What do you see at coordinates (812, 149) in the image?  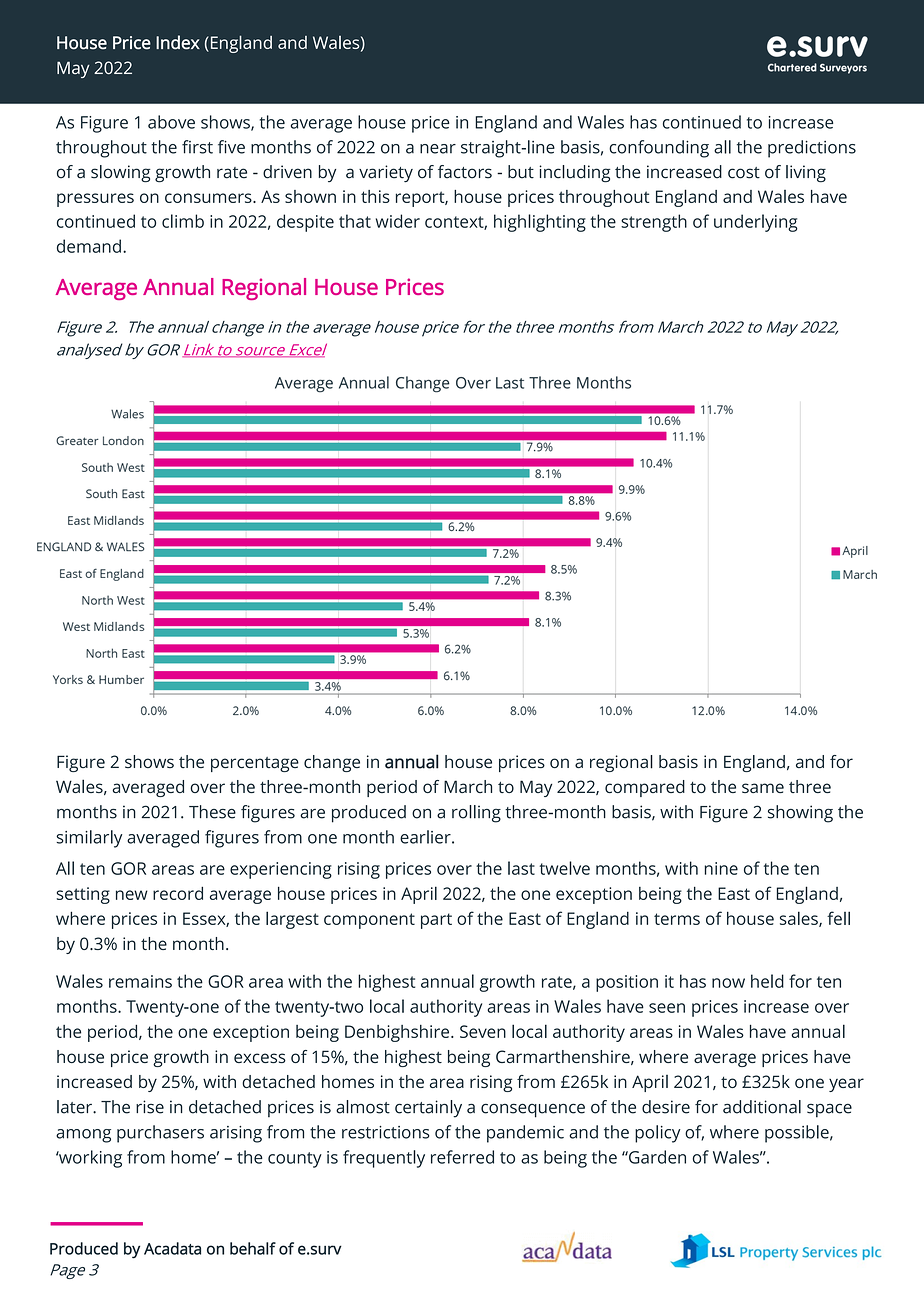 I see `predictions` at bounding box center [812, 149].
